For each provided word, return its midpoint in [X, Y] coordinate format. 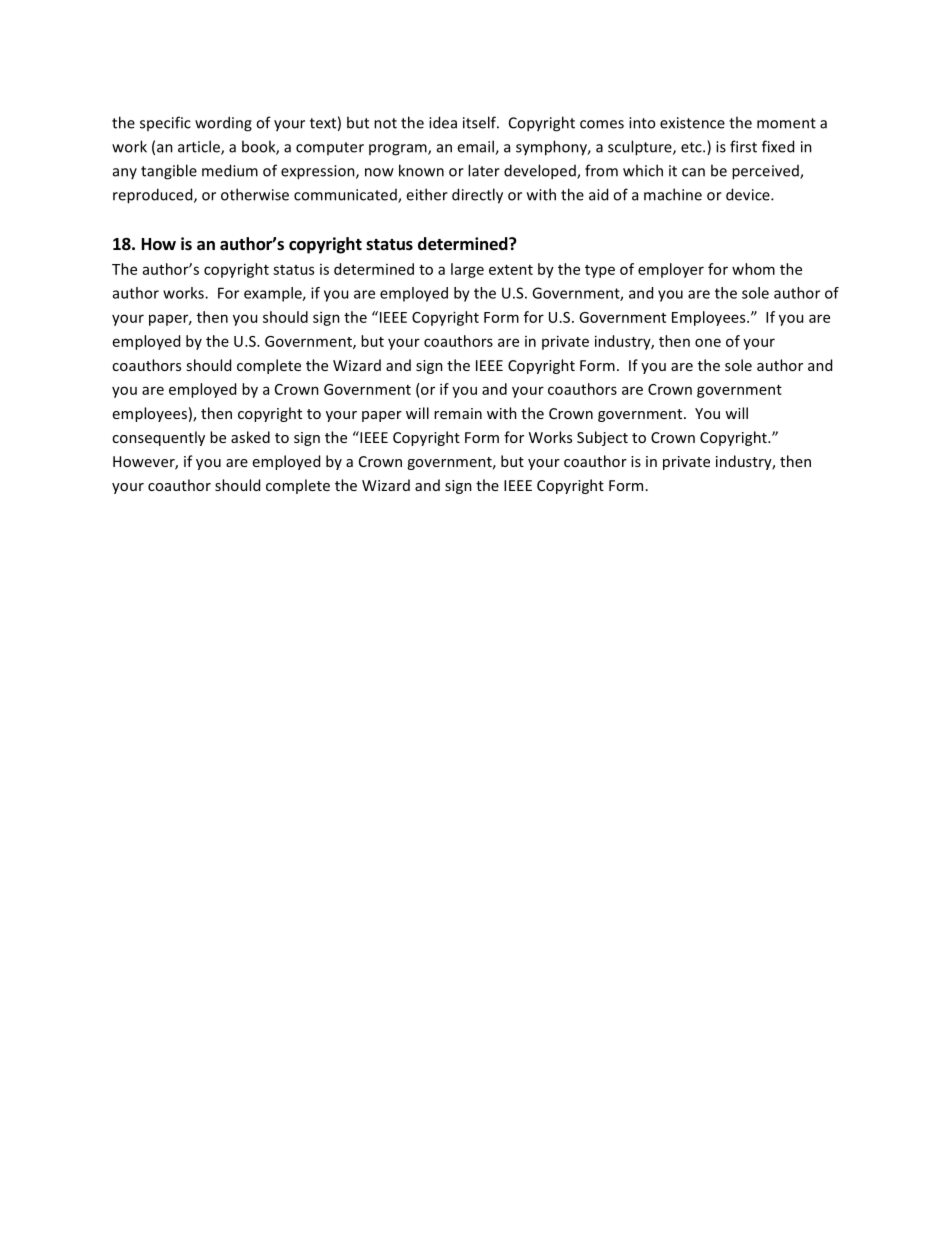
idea [443, 122]
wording [223, 124]
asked [250, 437]
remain [458, 413]
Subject [602, 438]
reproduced [154, 196]
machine [673, 194]
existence [692, 123]
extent [511, 270]
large [467, 270]
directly [477, 196]
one [708, 342]
